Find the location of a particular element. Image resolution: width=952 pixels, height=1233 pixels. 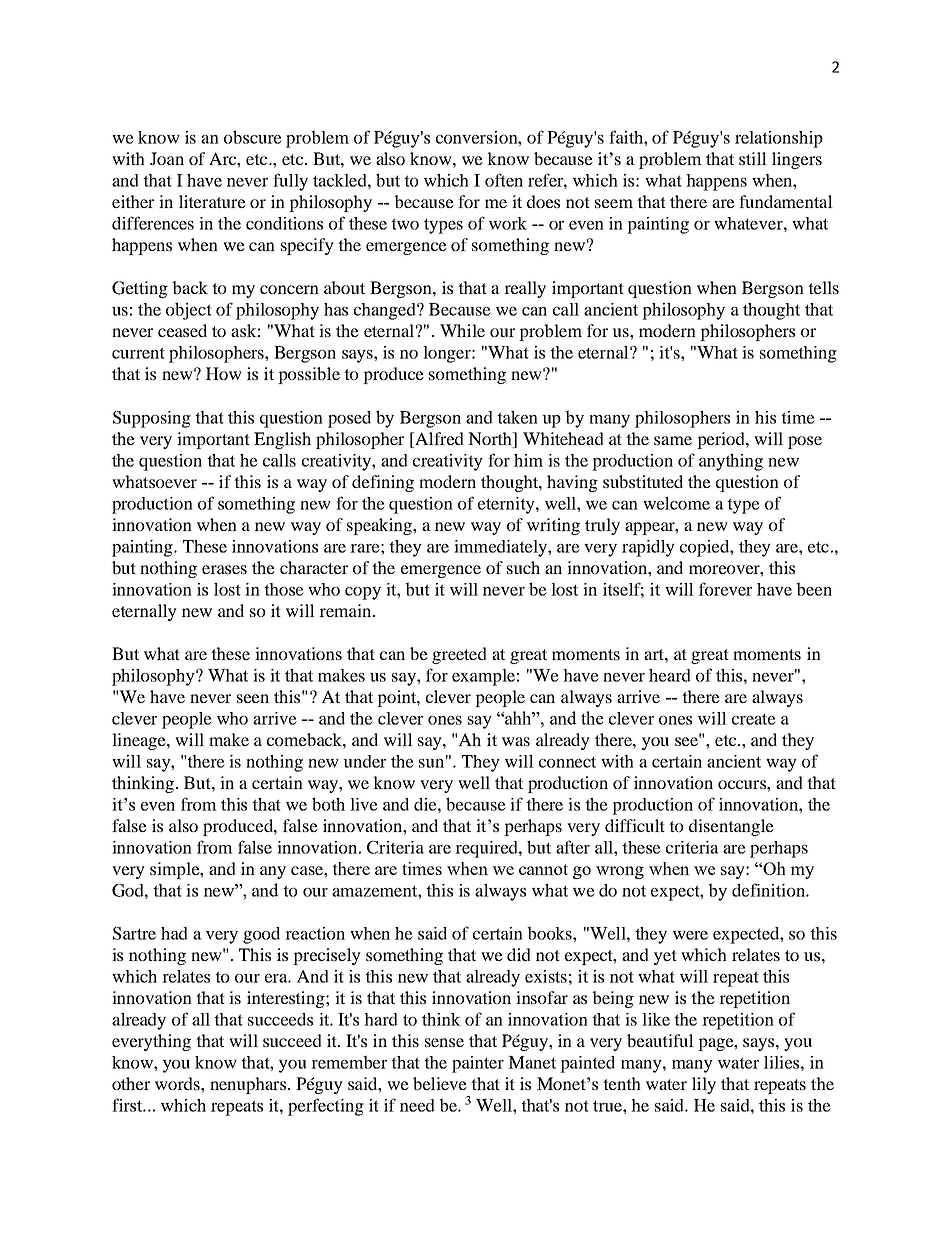

painter is located at coordinates (478, 1064).
